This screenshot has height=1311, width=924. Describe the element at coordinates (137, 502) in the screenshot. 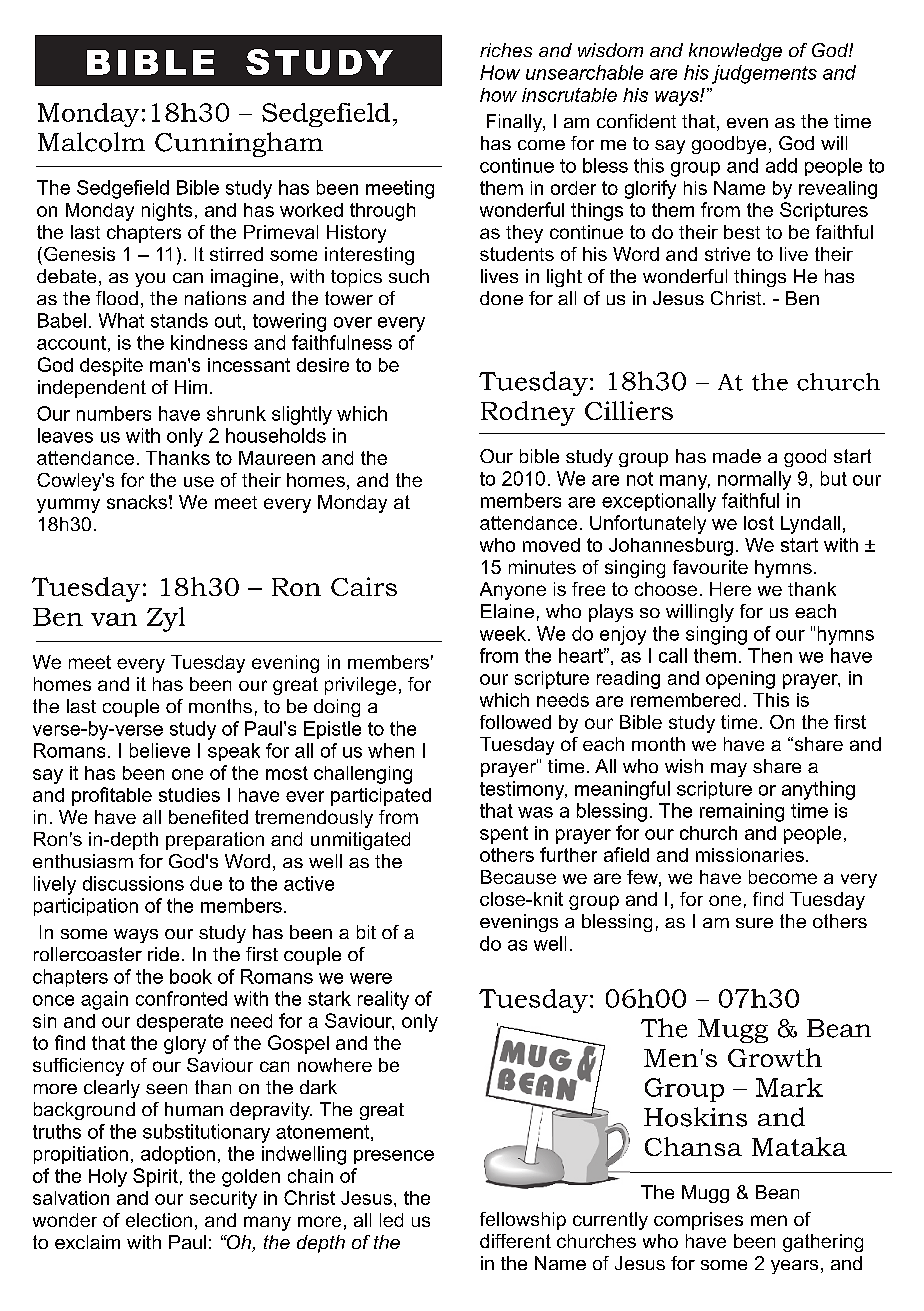

I see `snacks` at that location.
